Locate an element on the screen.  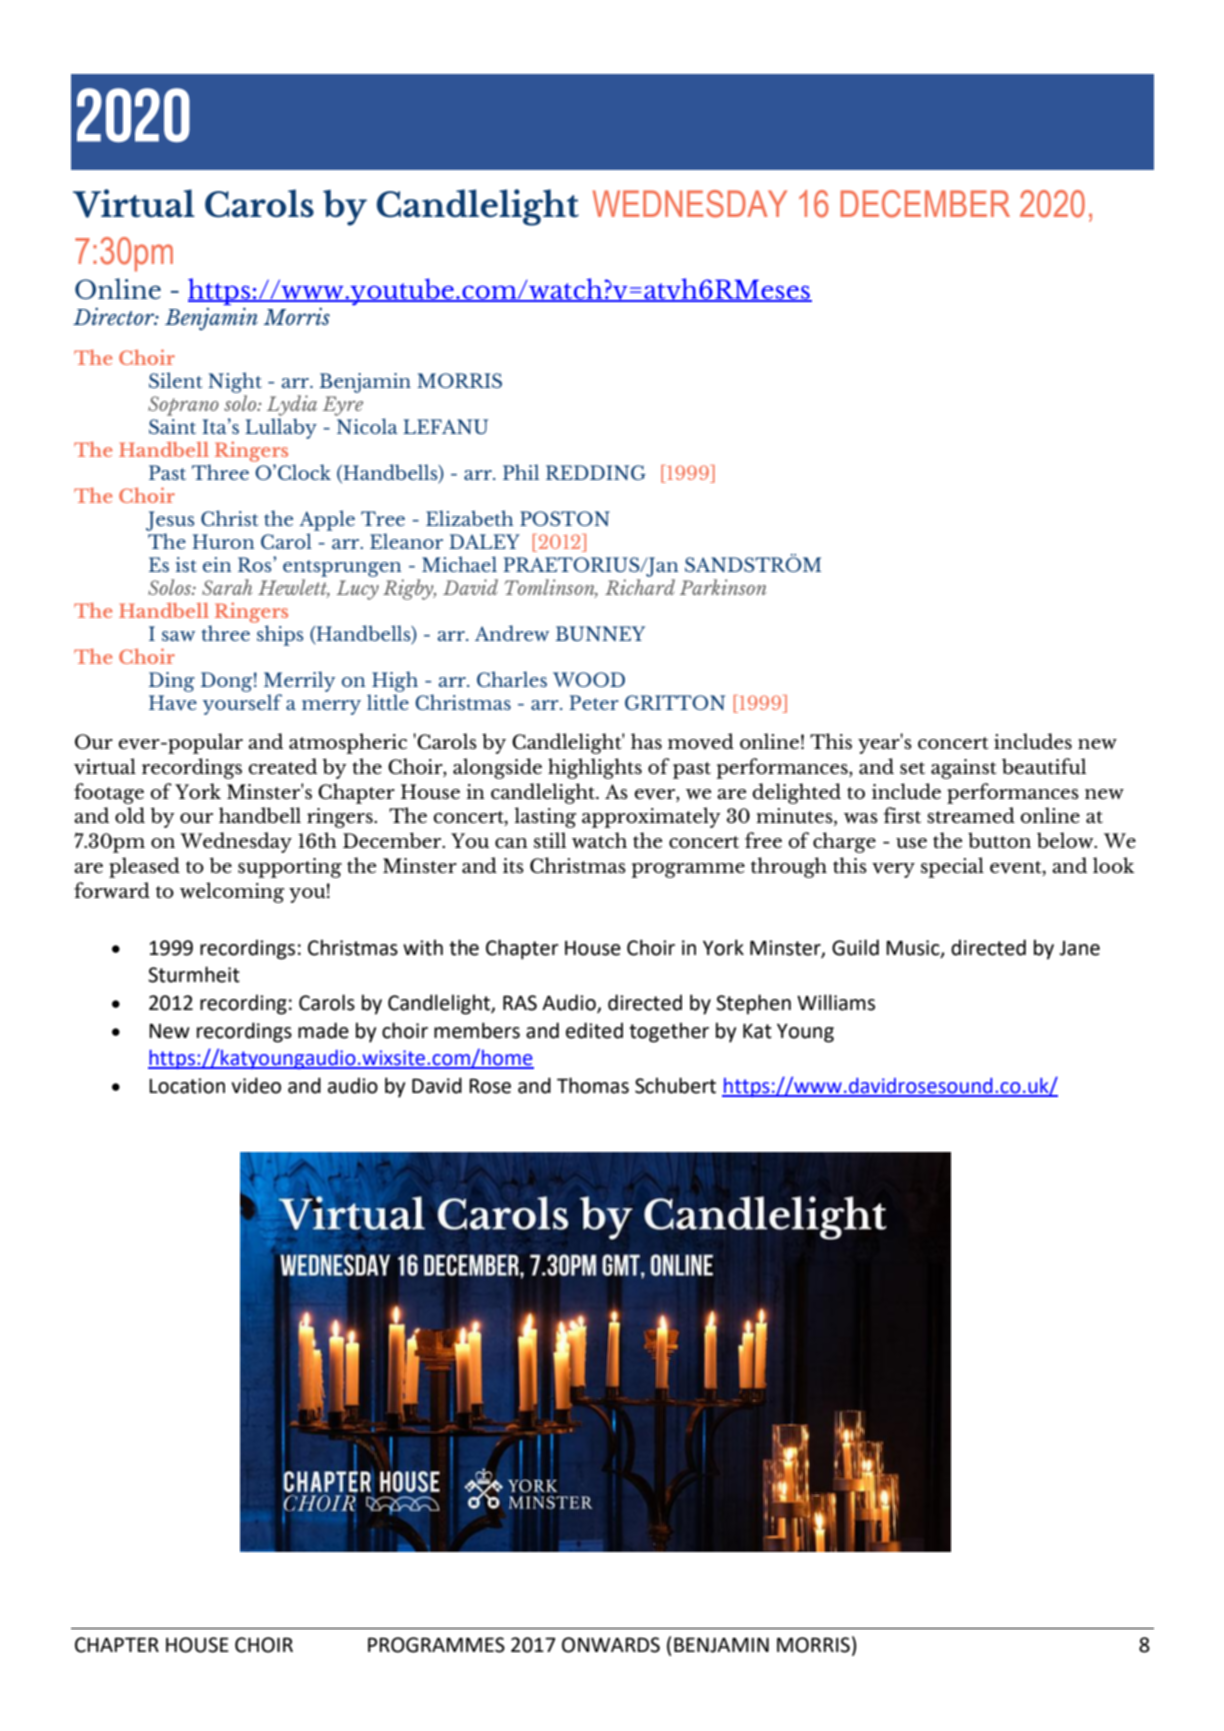
approximately is located at coordinates (651, 817).
